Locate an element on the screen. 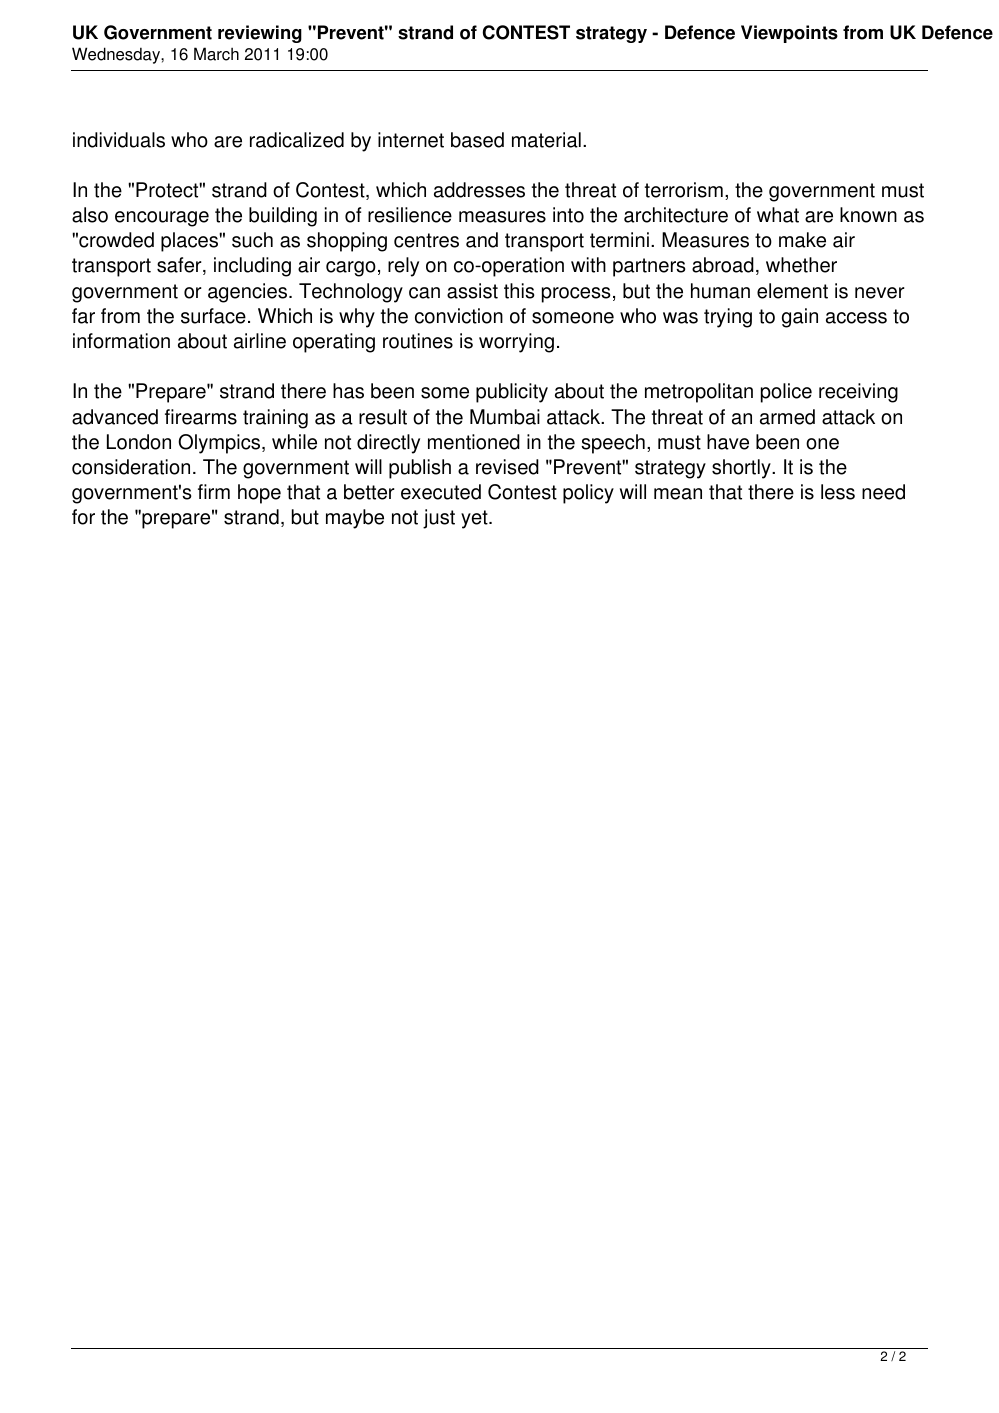 Image resolution: width=999 pixels, height=1413 pixels. yet is located at coordinates (475, 519).
